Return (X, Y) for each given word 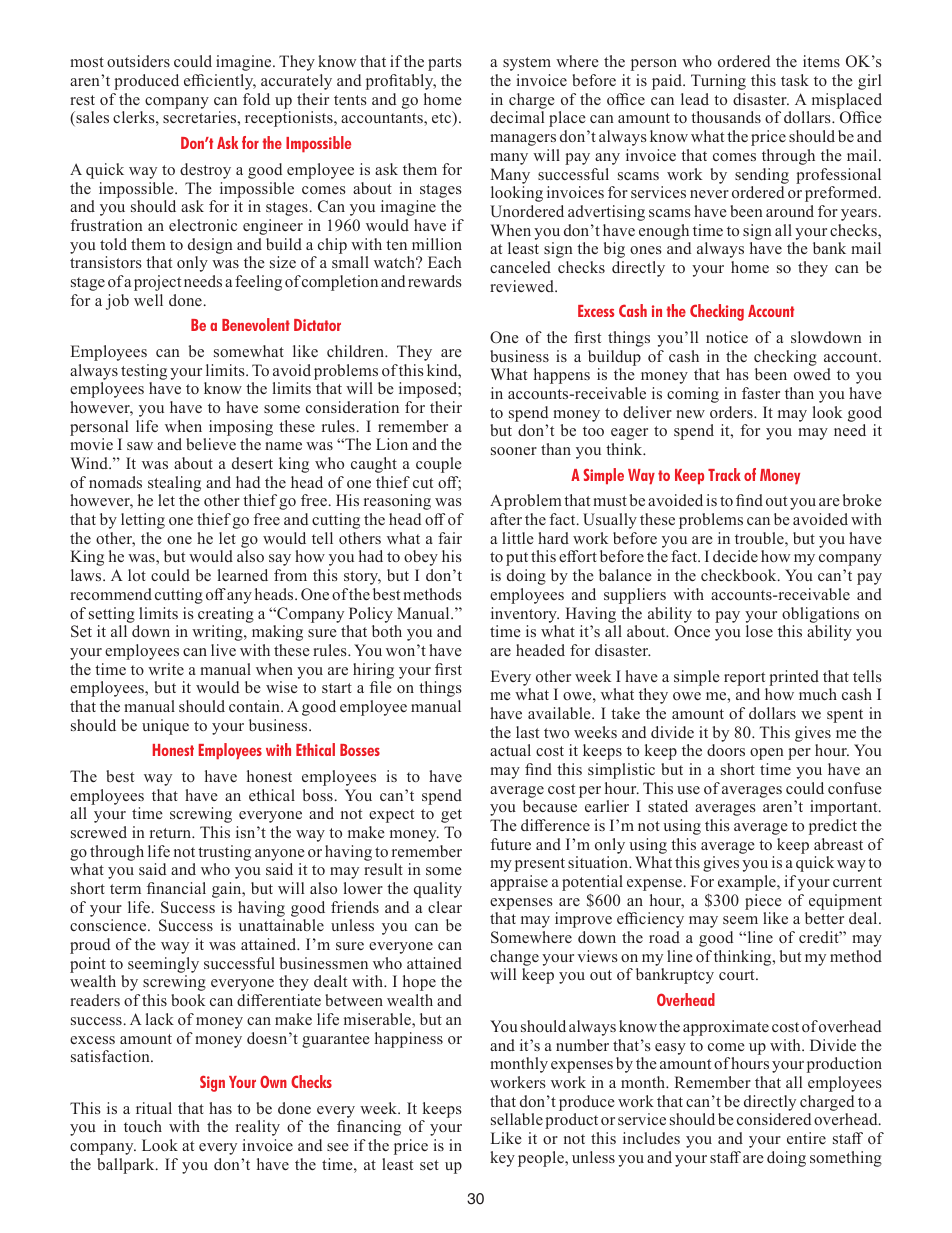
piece (763, 902)
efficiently (220, 82)
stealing (174, 484)
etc (443, 119)
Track (724, 474)
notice (727, 337)
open (767, 754)
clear (445, 907)
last (527, 732)
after (506, 519)
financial (176, 888)
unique (165, 727)
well (148, 300)
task (795, 80)
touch (143, 1126)
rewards (435, 281)
